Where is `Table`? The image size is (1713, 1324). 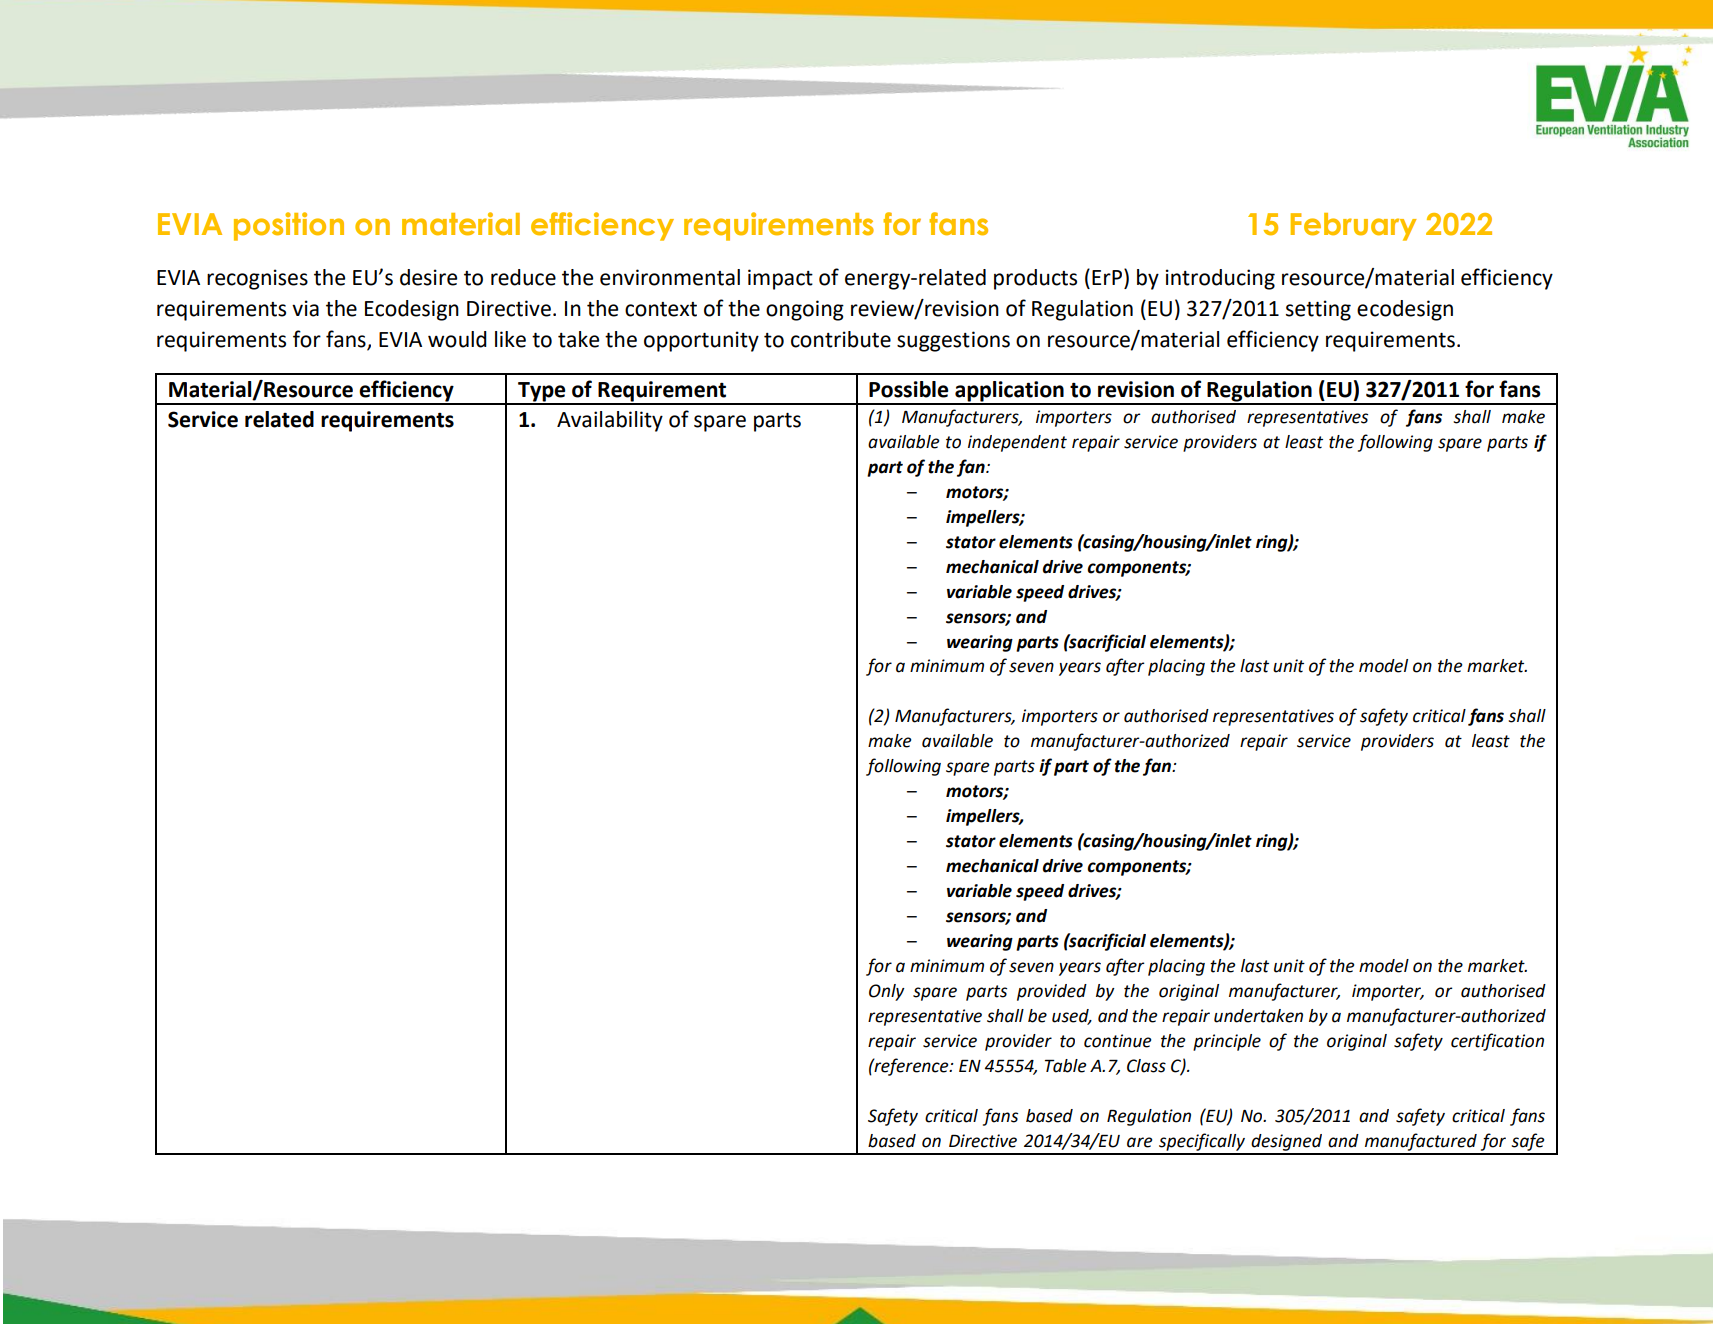
Table is located at coordinates (1066, 1066).
